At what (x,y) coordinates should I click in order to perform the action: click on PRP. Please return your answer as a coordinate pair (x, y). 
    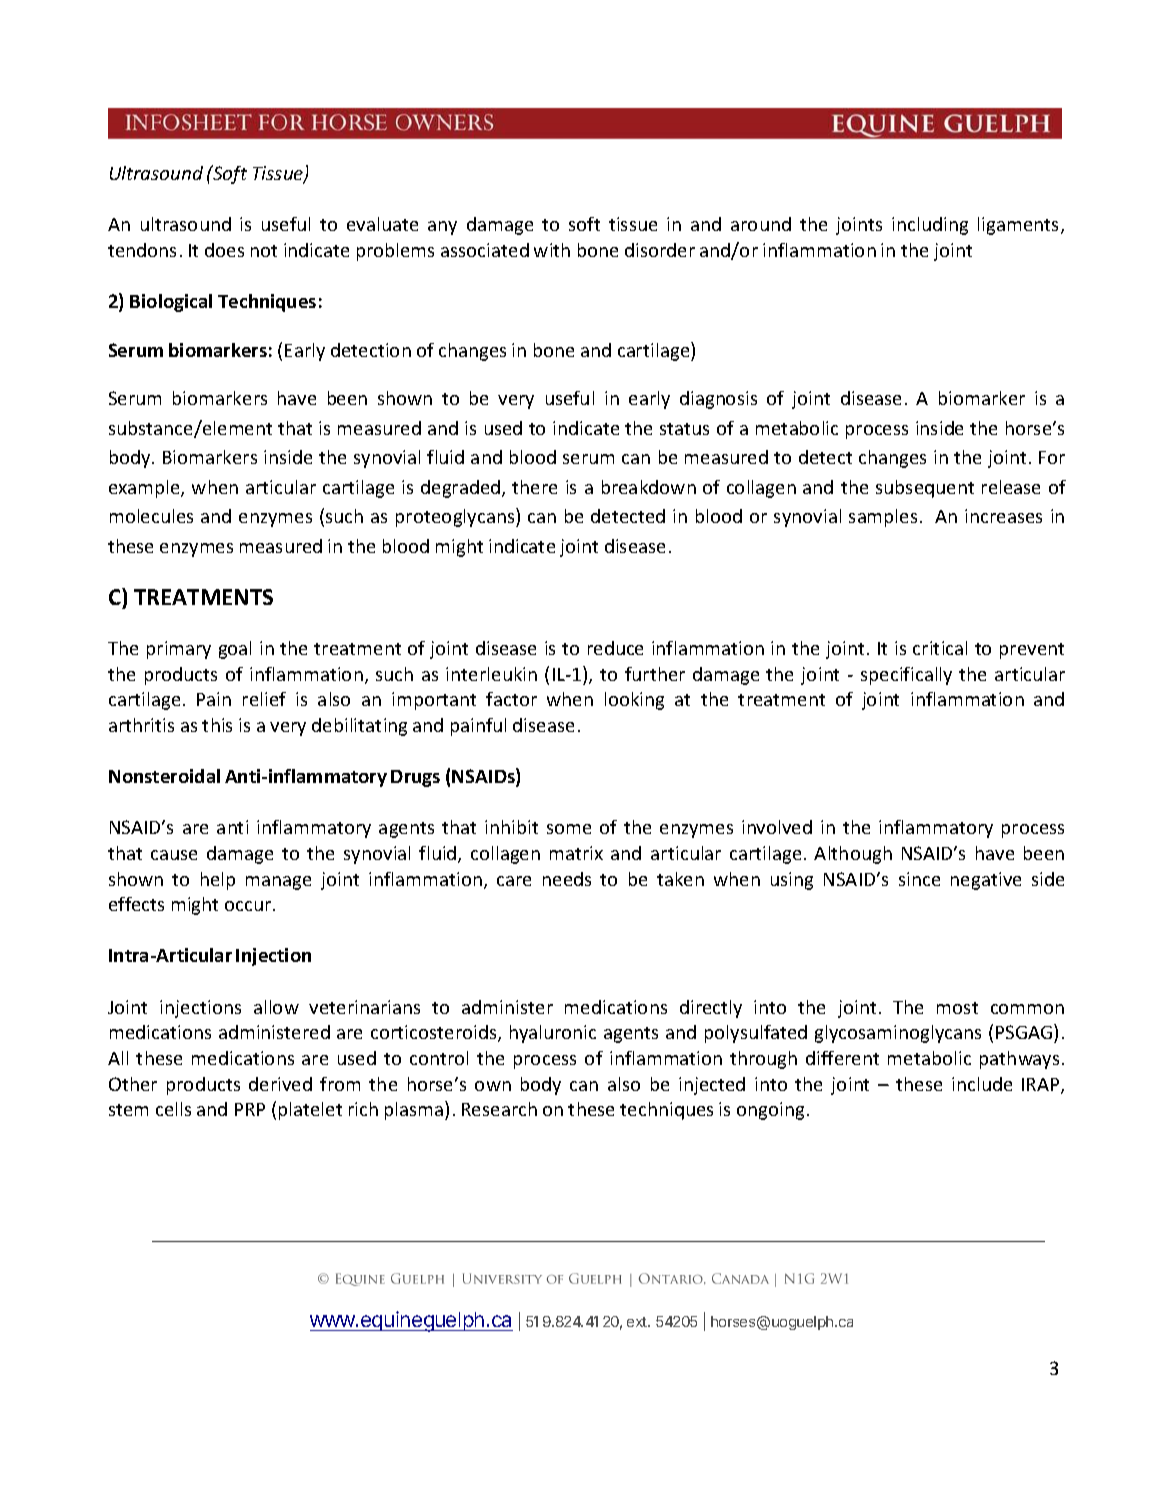
    Looking at the image, I should click on (250, 1109).
